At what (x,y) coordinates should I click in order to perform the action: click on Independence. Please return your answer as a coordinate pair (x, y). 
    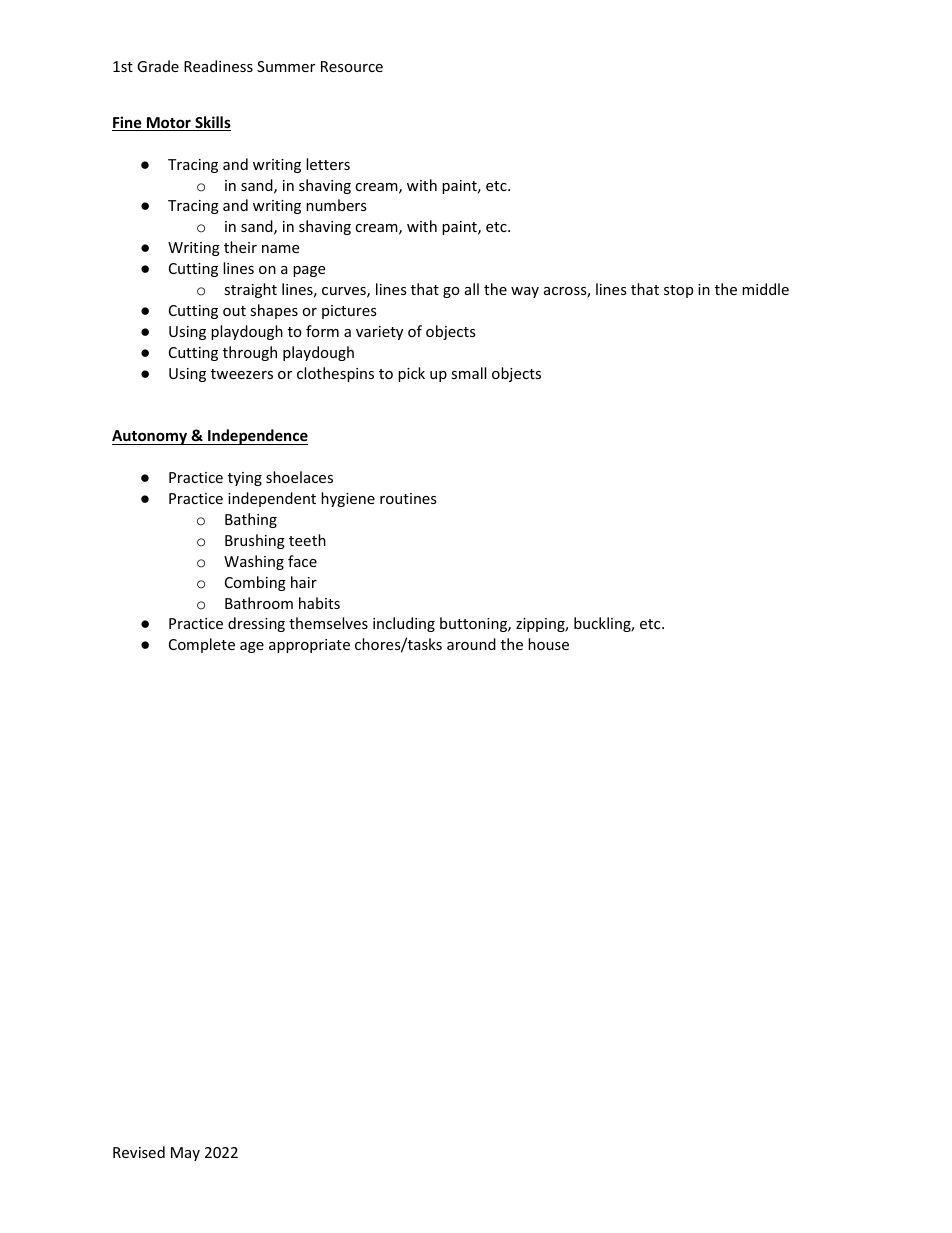
    Looking at the image, I should click on (257, 437).
